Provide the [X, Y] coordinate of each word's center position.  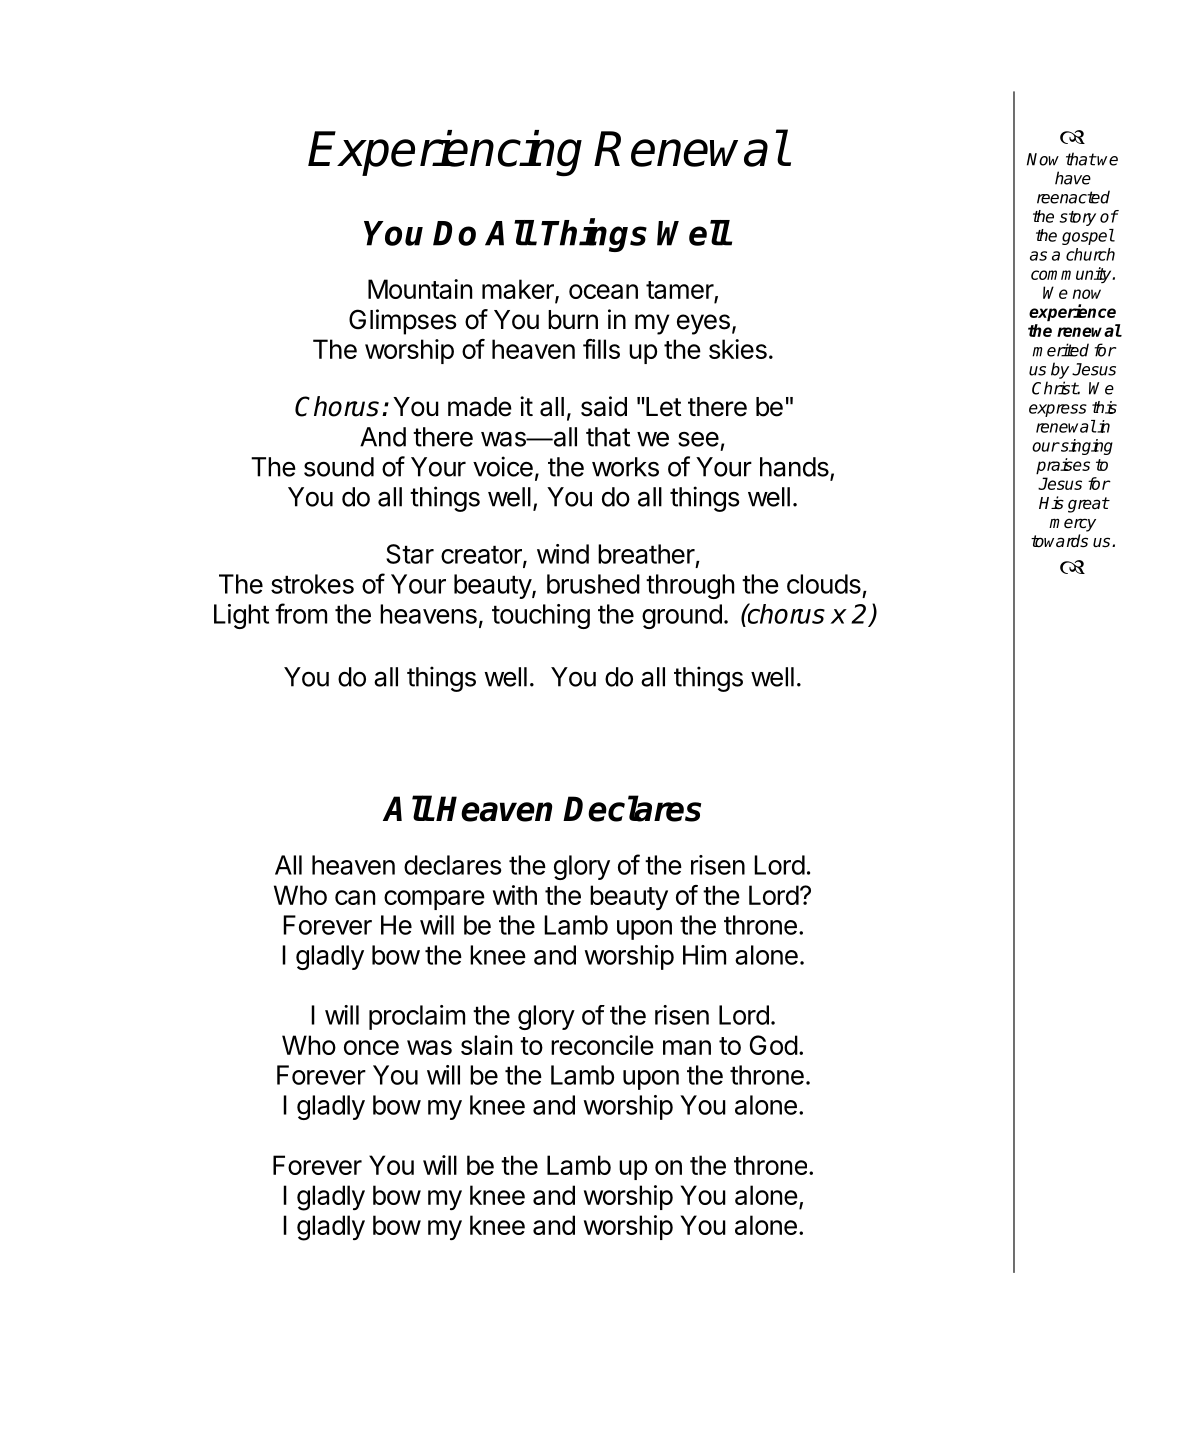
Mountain [420, 289]
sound [339, 467]
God [774, 1045]
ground [682, 616]
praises [1063, 466]
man [687, 1047]
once [371, 1047]
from [301, 613]
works [625, 467]
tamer [680, 291]
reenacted [1073, 197]
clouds [824, 584]
